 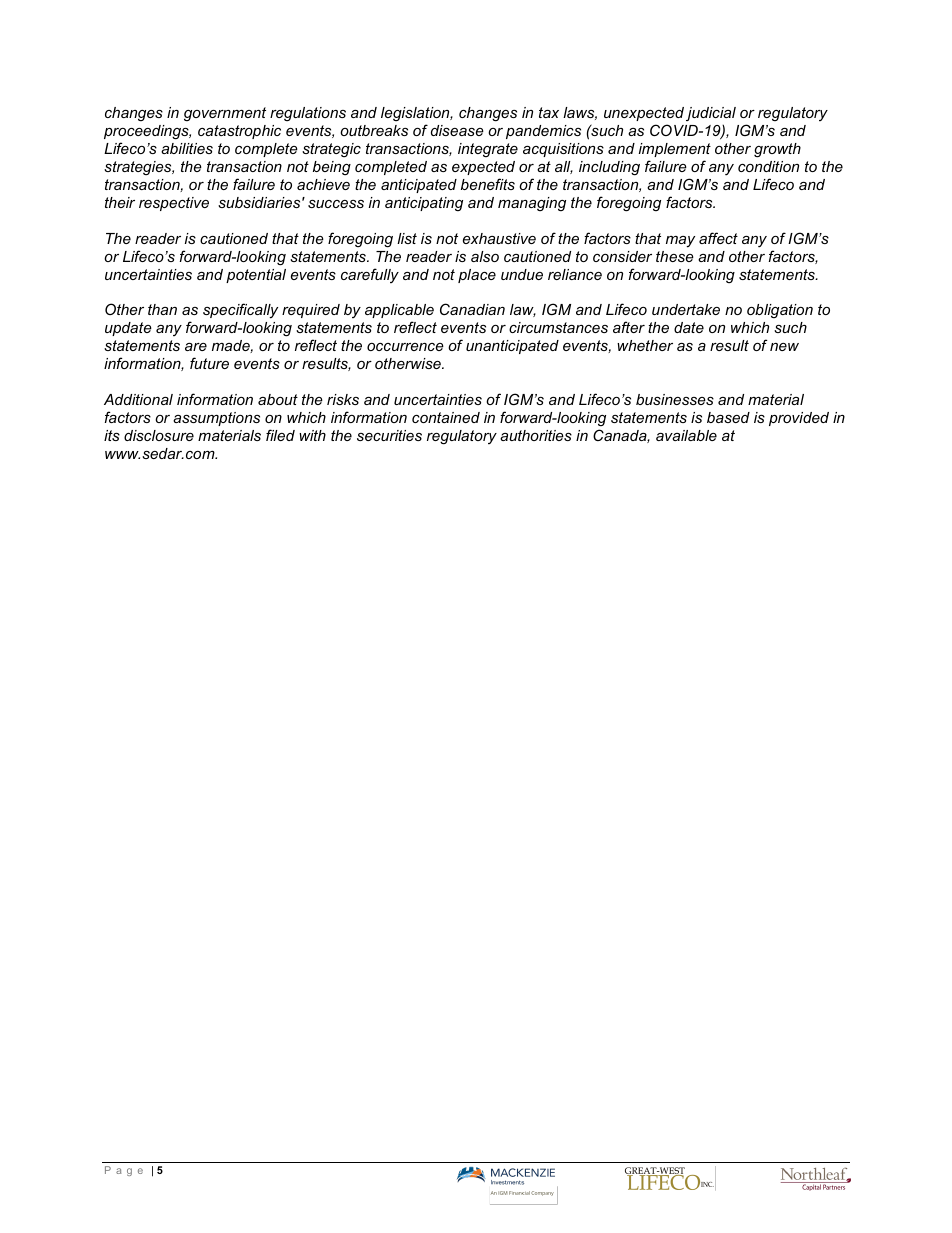 I want to click on government, so click(x=225, y=114).
